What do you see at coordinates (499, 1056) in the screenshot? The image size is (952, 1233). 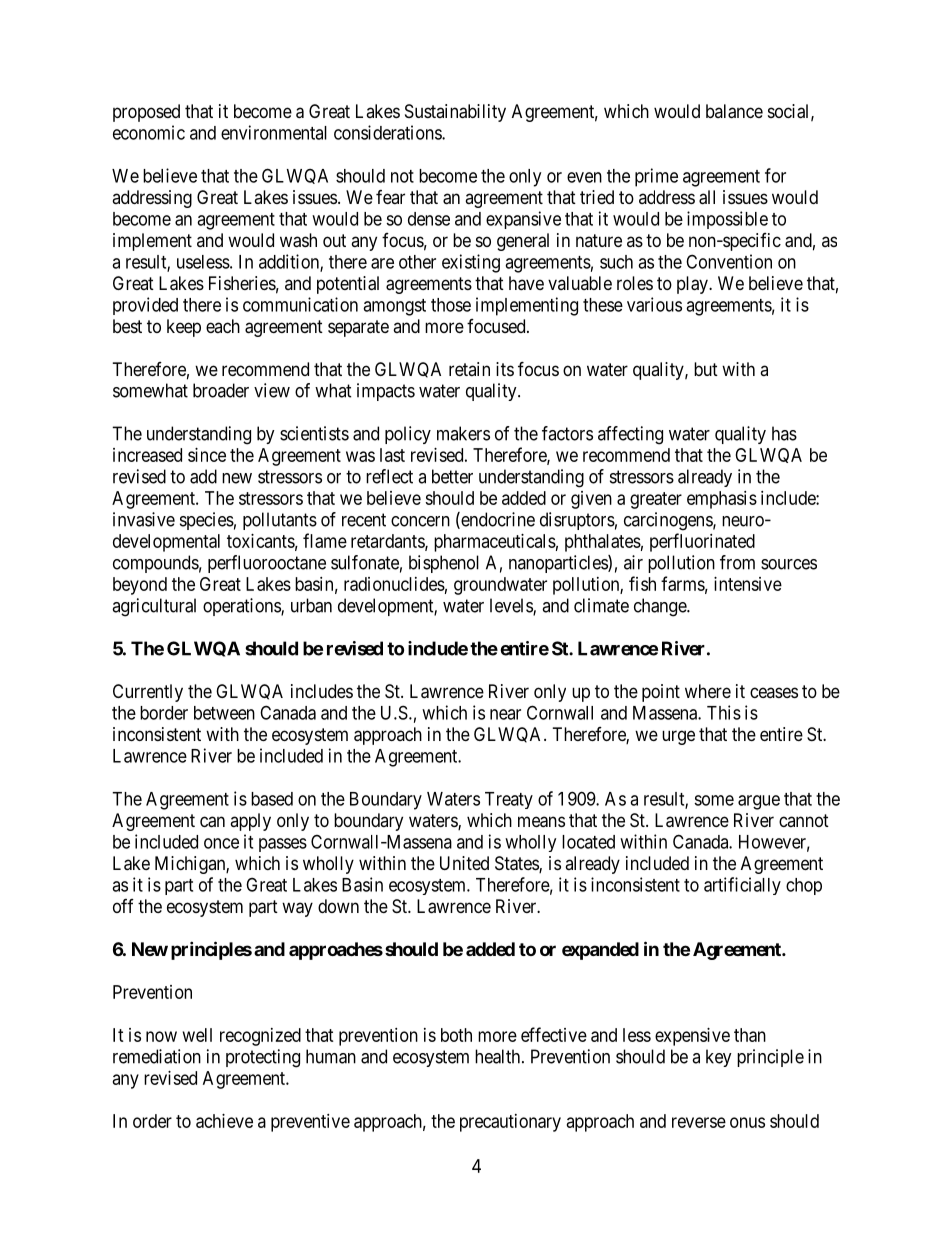 I see `health` at bounding box center [499, 1056].
